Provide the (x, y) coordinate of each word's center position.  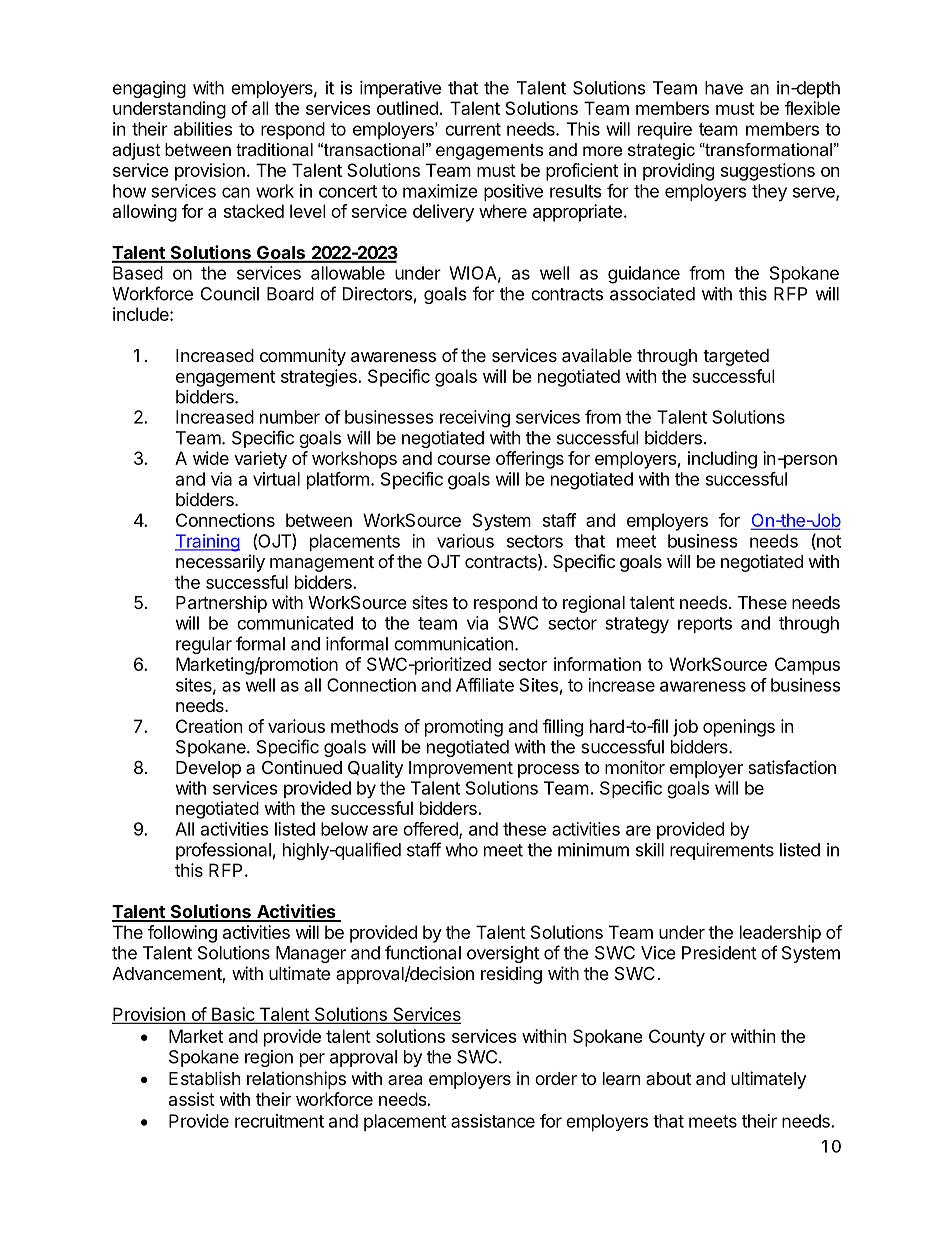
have (724, 88)
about (668, 1078)
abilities (203, 129)
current (473, 129)
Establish (205, 1078)
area (405, 1080)
